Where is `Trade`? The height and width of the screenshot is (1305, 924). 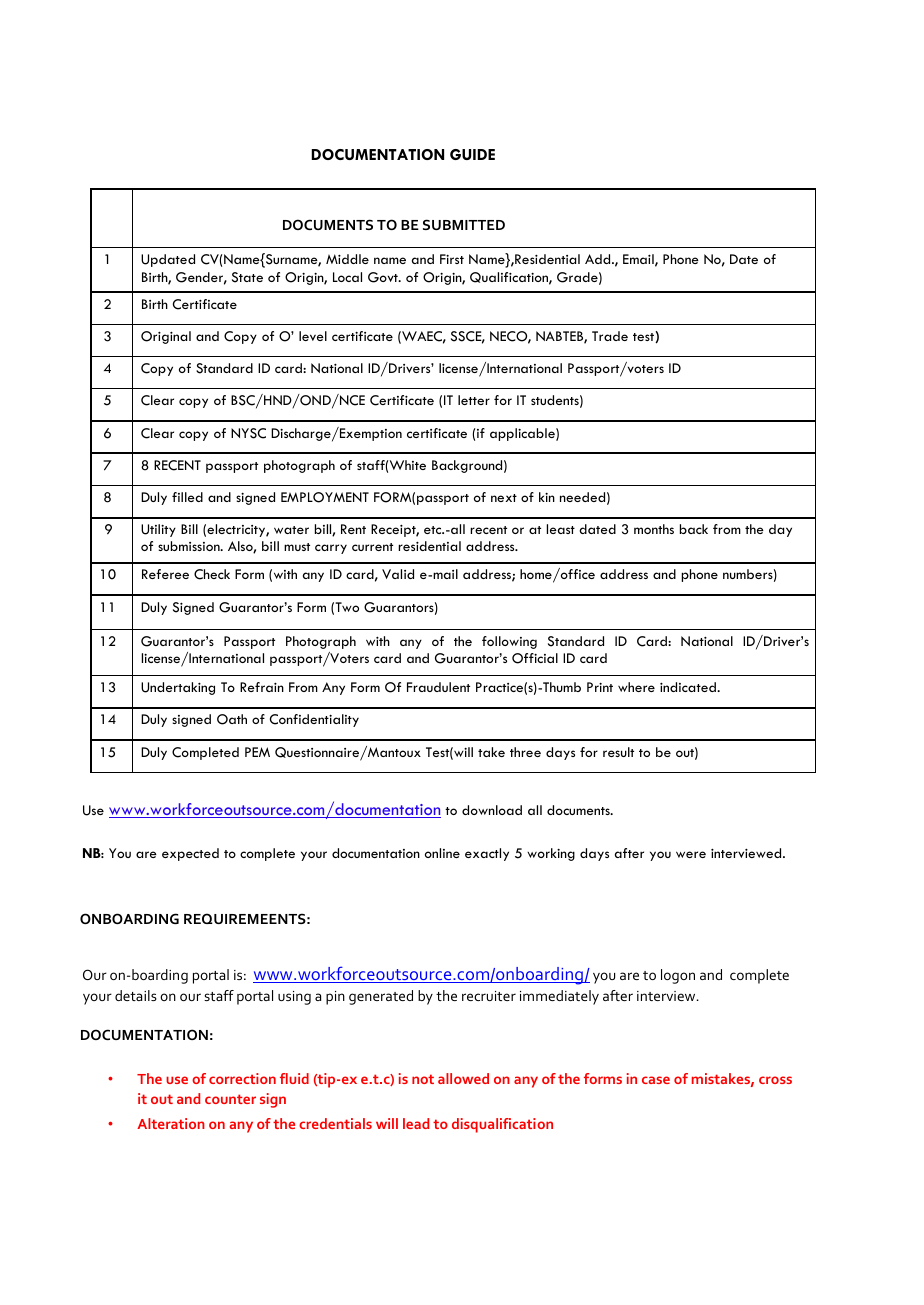
Trade is located at coordinates (610, 336).
